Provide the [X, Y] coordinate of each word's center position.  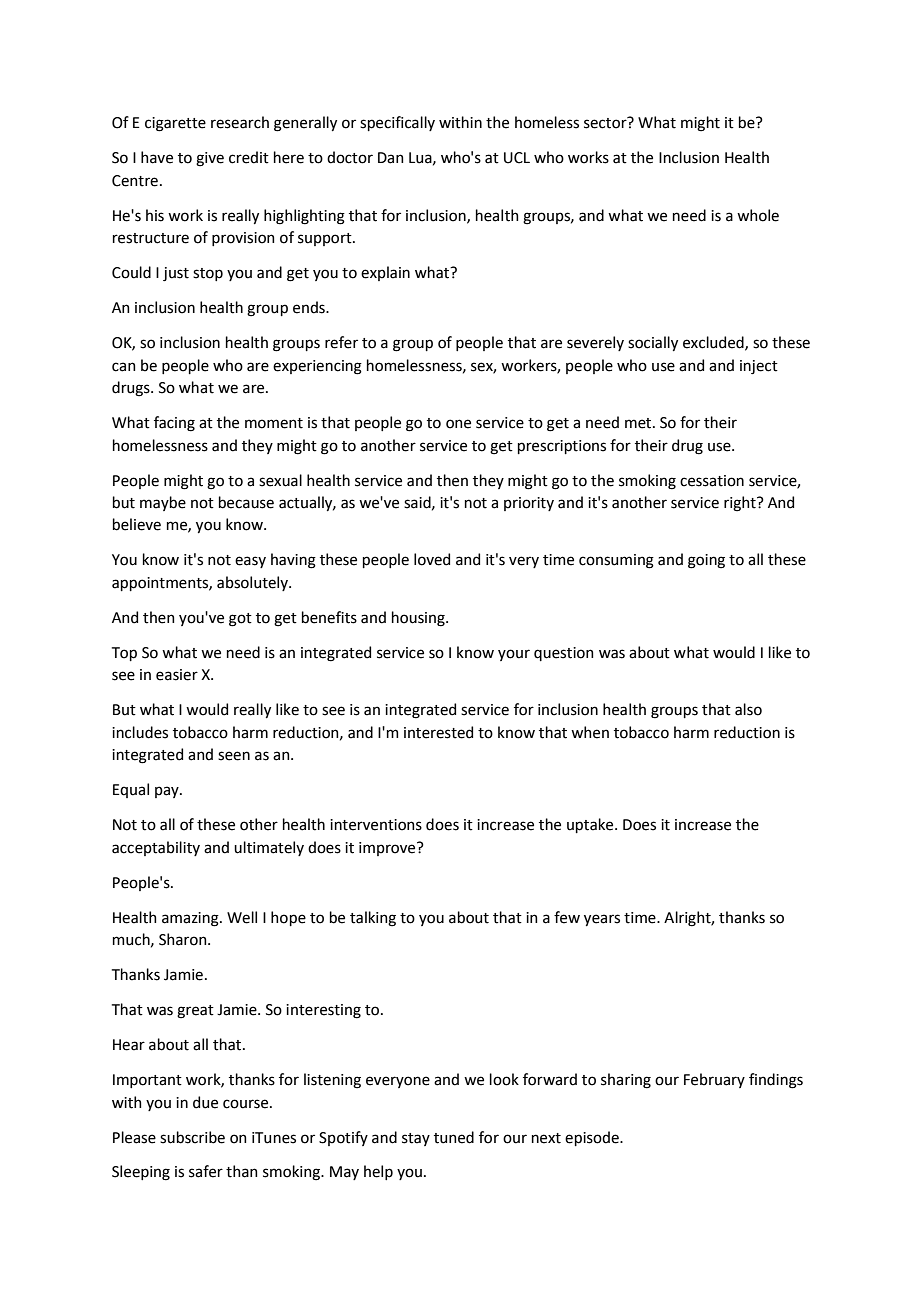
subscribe [192, 1137]
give [210, 159]
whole [758, 215]
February [714, 1080]
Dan [391, 158]
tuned [454, 1137]
